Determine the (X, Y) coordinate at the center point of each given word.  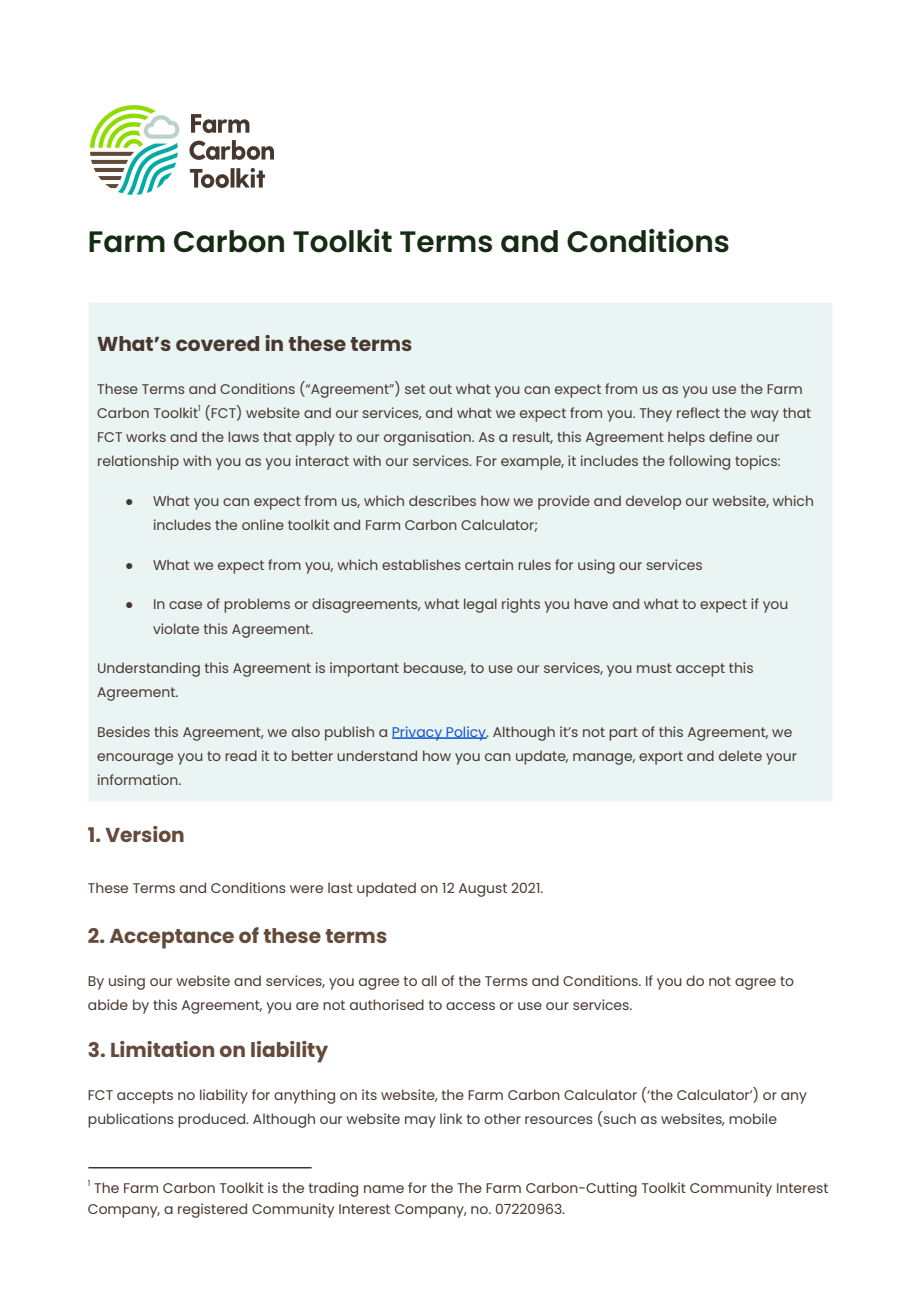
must (654, 668)
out (440, 389)
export (661, 758)
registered (212, 1210)
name (384, 1189)
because (435, 668)
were (306, 889)
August (483, 890)
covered (217, 343)
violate (176, 628)
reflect (698, 412)
